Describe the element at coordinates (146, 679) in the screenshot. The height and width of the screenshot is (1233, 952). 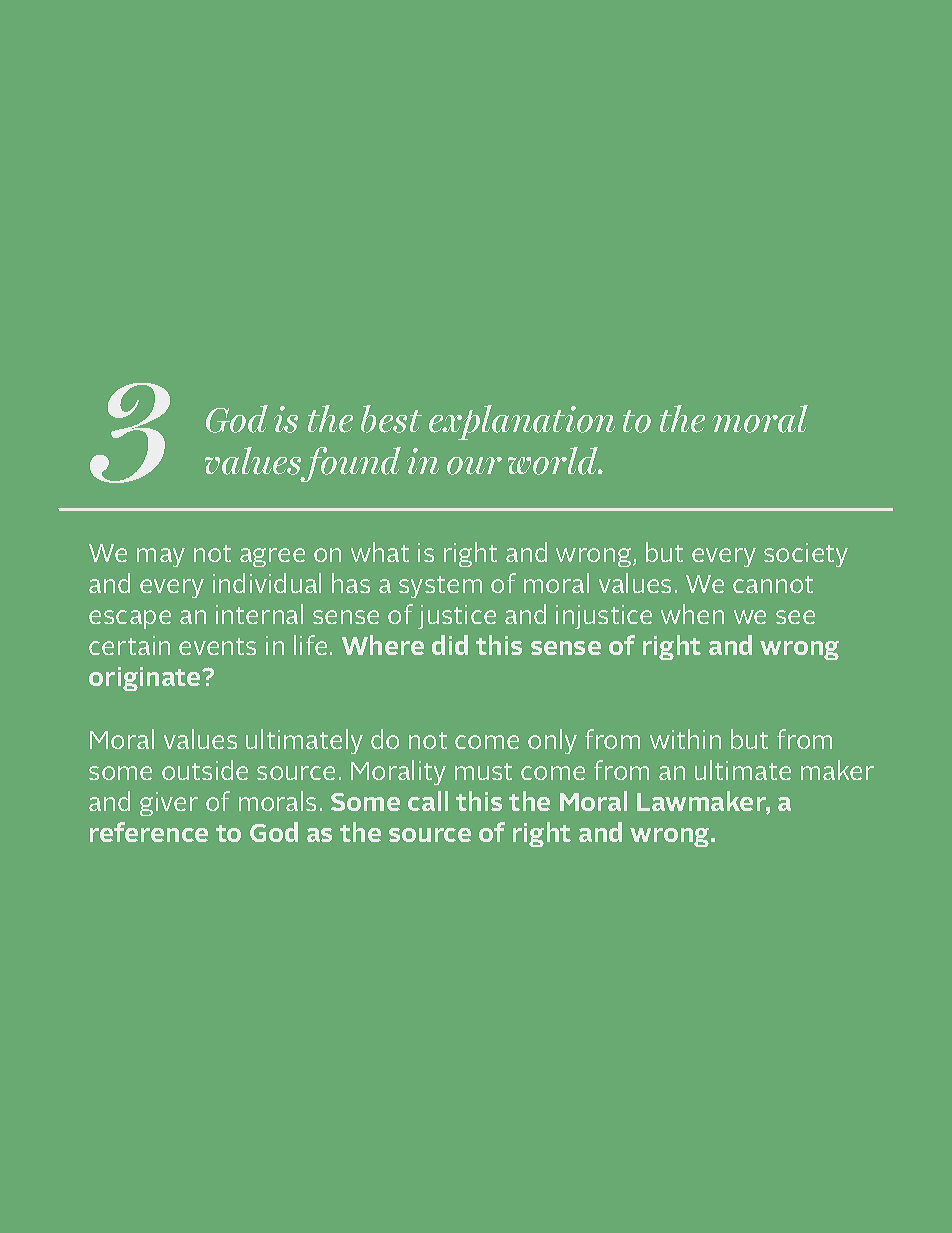
I see `originate` at that location.
